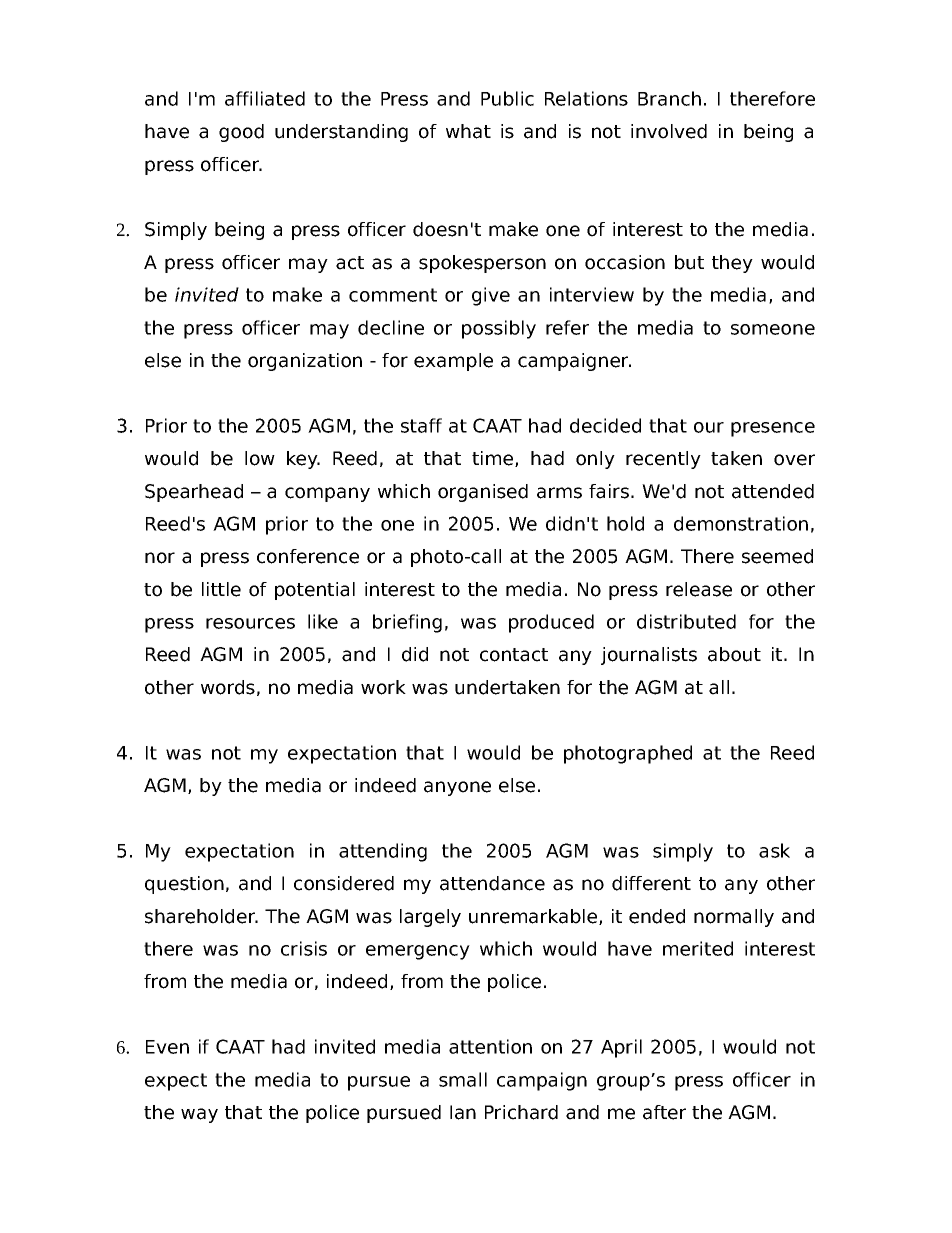 This screenshot has width=952, height=1233. What do you see at coordinates (228, 687) in the screenshot?
I see `words` at bounding box center [228, 687].
